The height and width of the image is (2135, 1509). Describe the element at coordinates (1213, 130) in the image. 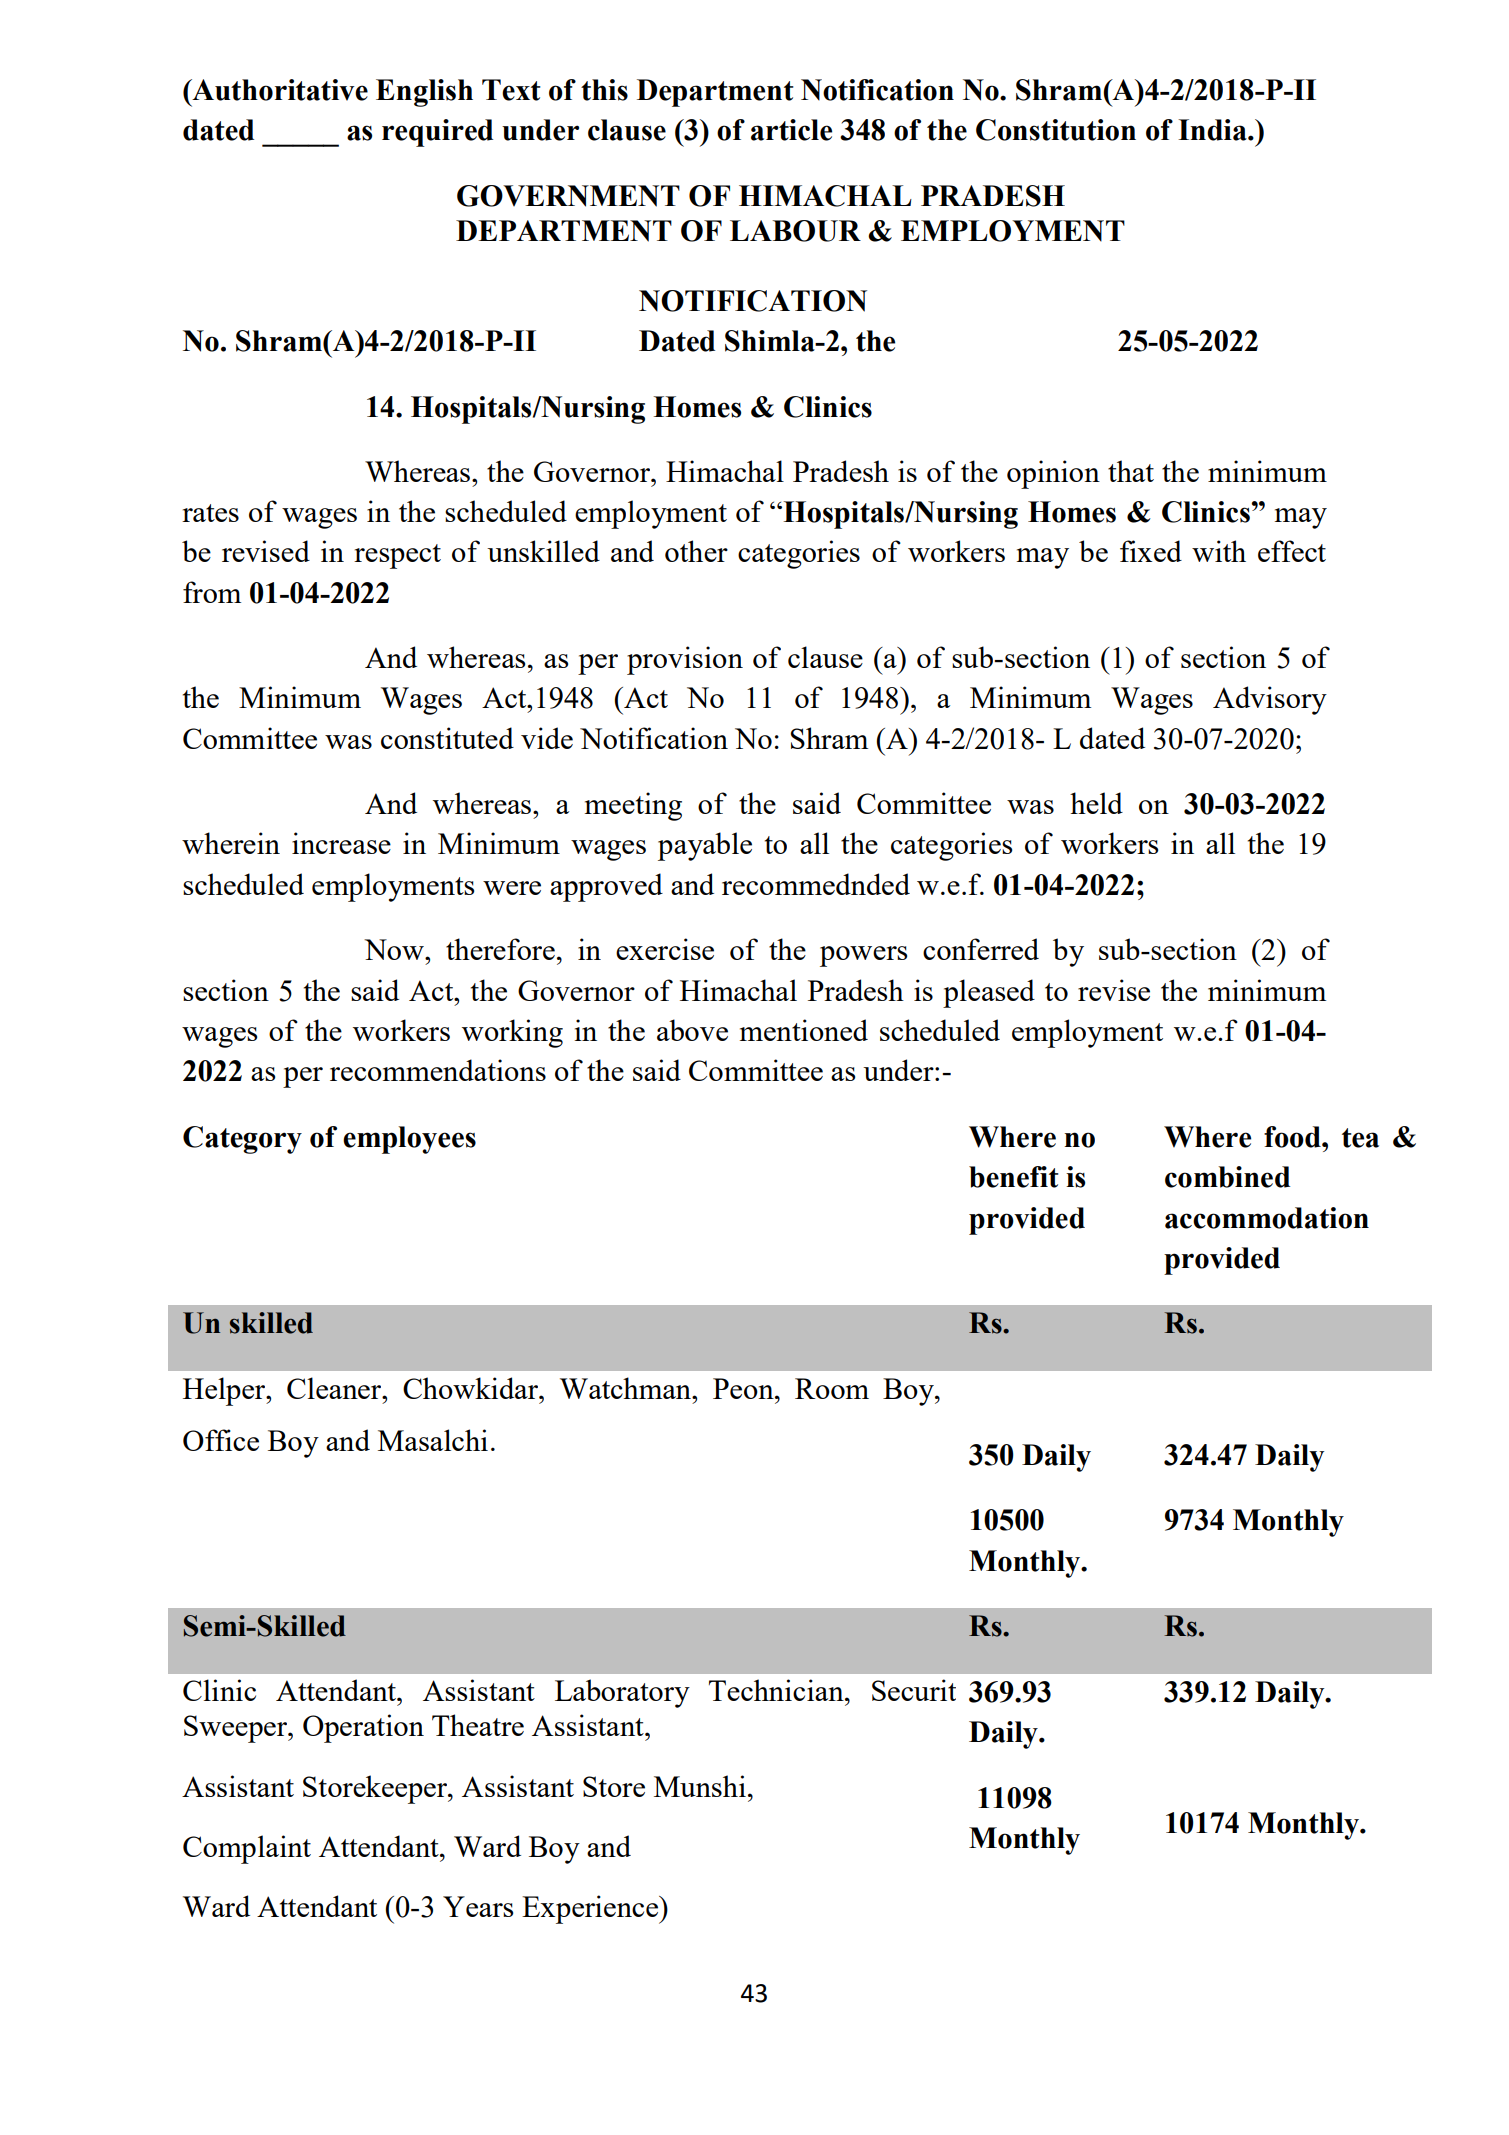

I see `India` at that location.
